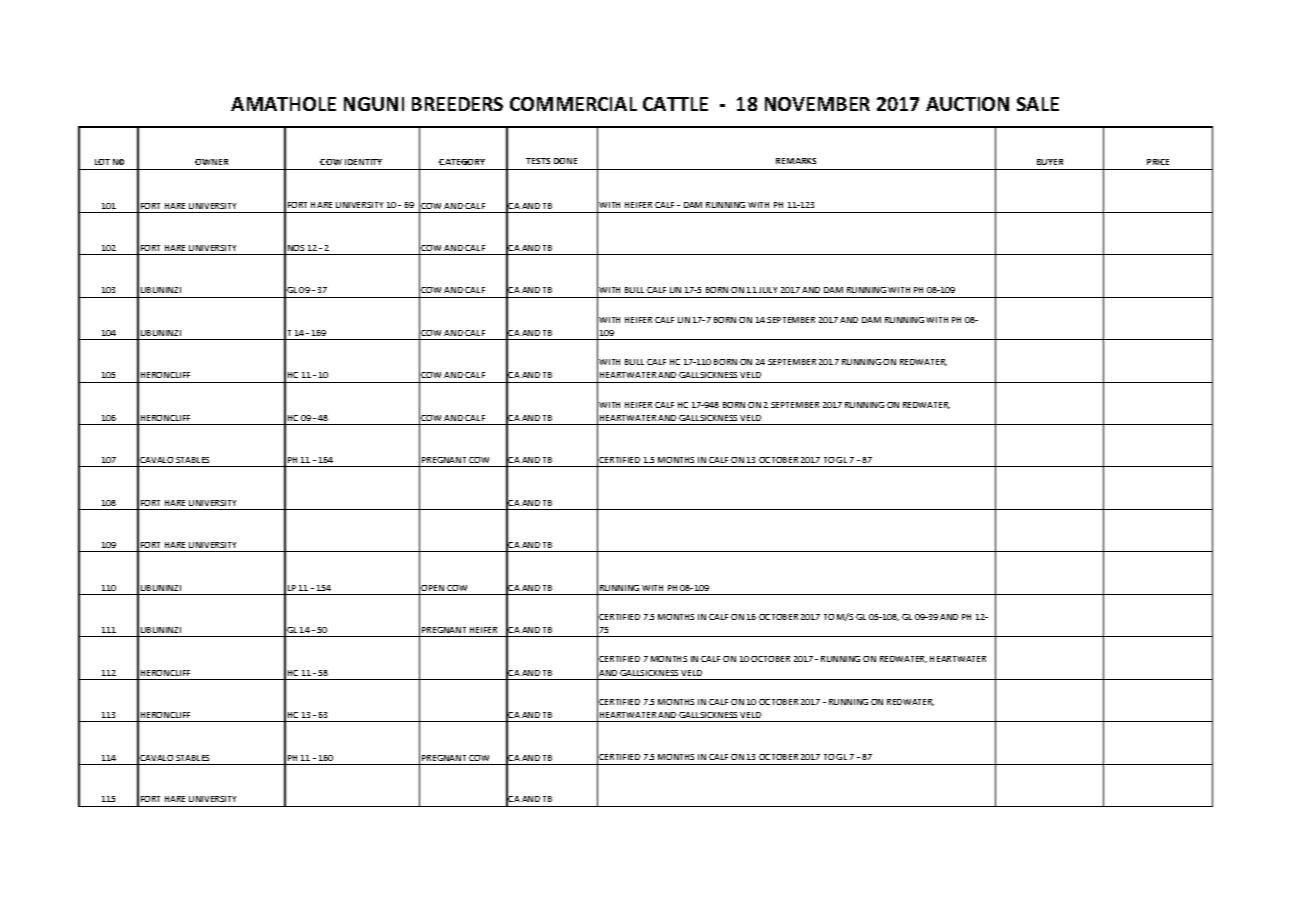  I want to click on BUYER, so click(1050, 162).
